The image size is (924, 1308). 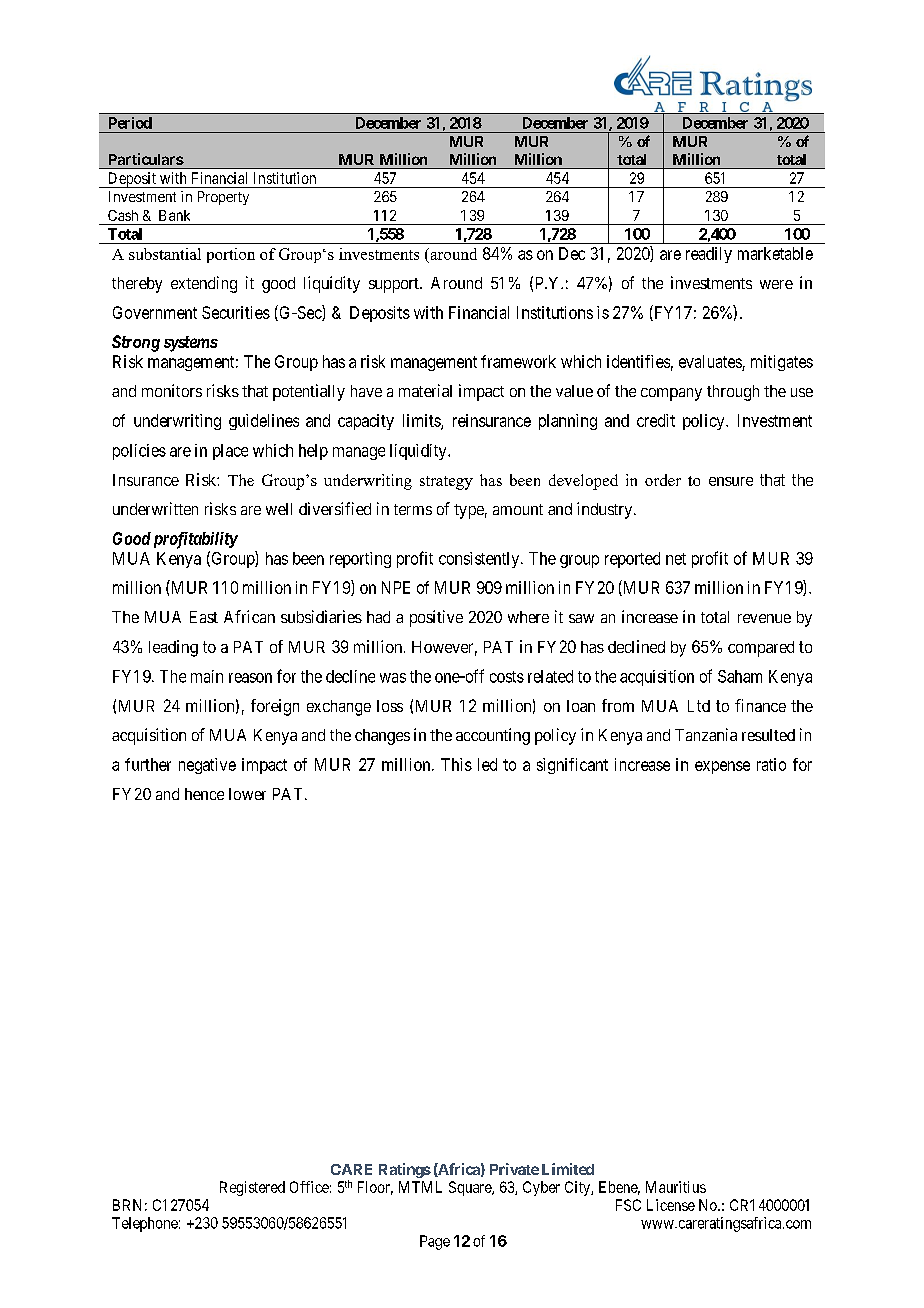 I want to click on Registered, so click(x=252, y=1188).
